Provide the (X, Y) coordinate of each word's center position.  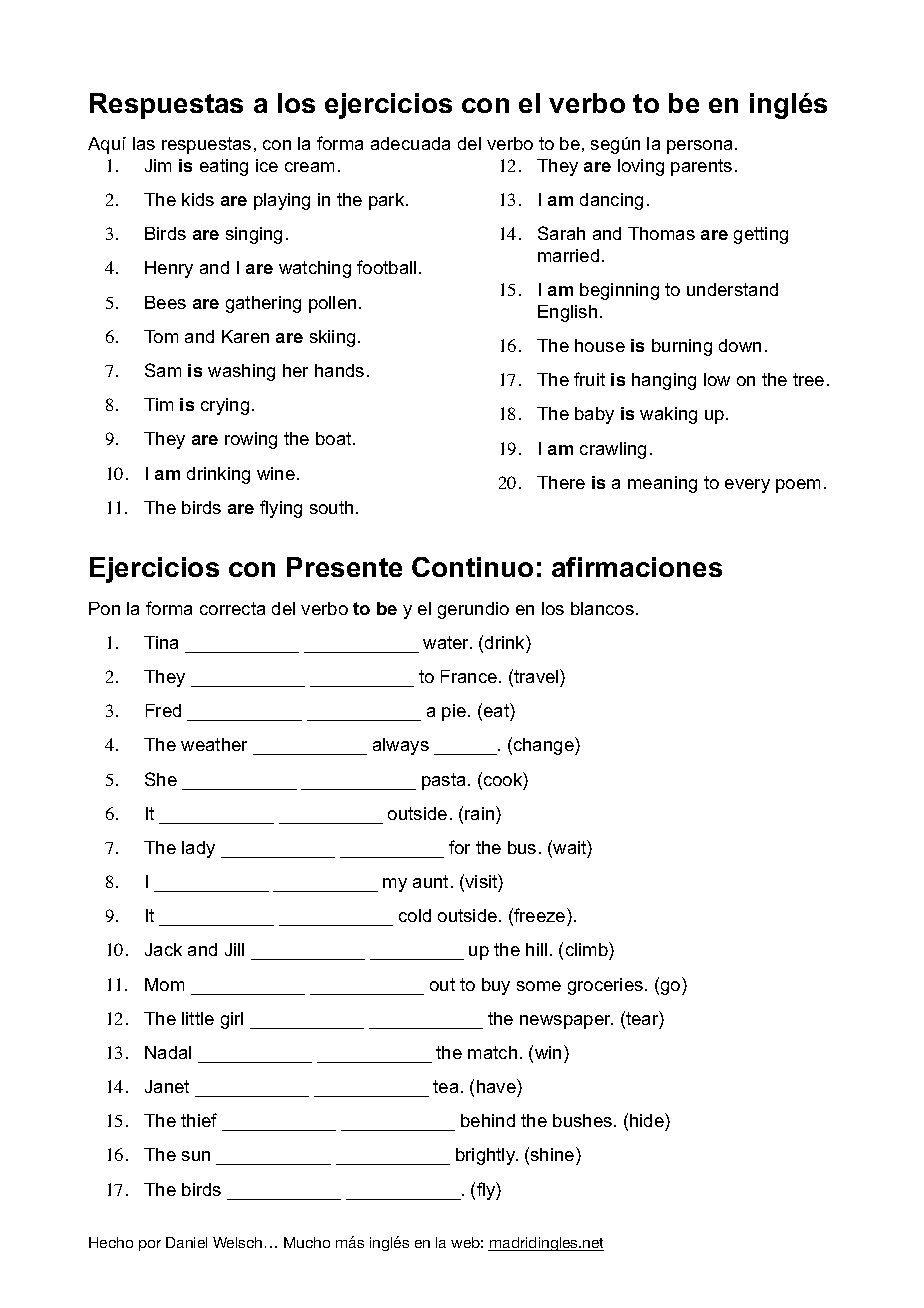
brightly (487, 1156)
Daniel (186, 1242)
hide (648, 1120)
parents (701, 167)
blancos (602, 608)
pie (454, 712)
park (388, 201)
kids (198, 199)
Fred (163, 710)
